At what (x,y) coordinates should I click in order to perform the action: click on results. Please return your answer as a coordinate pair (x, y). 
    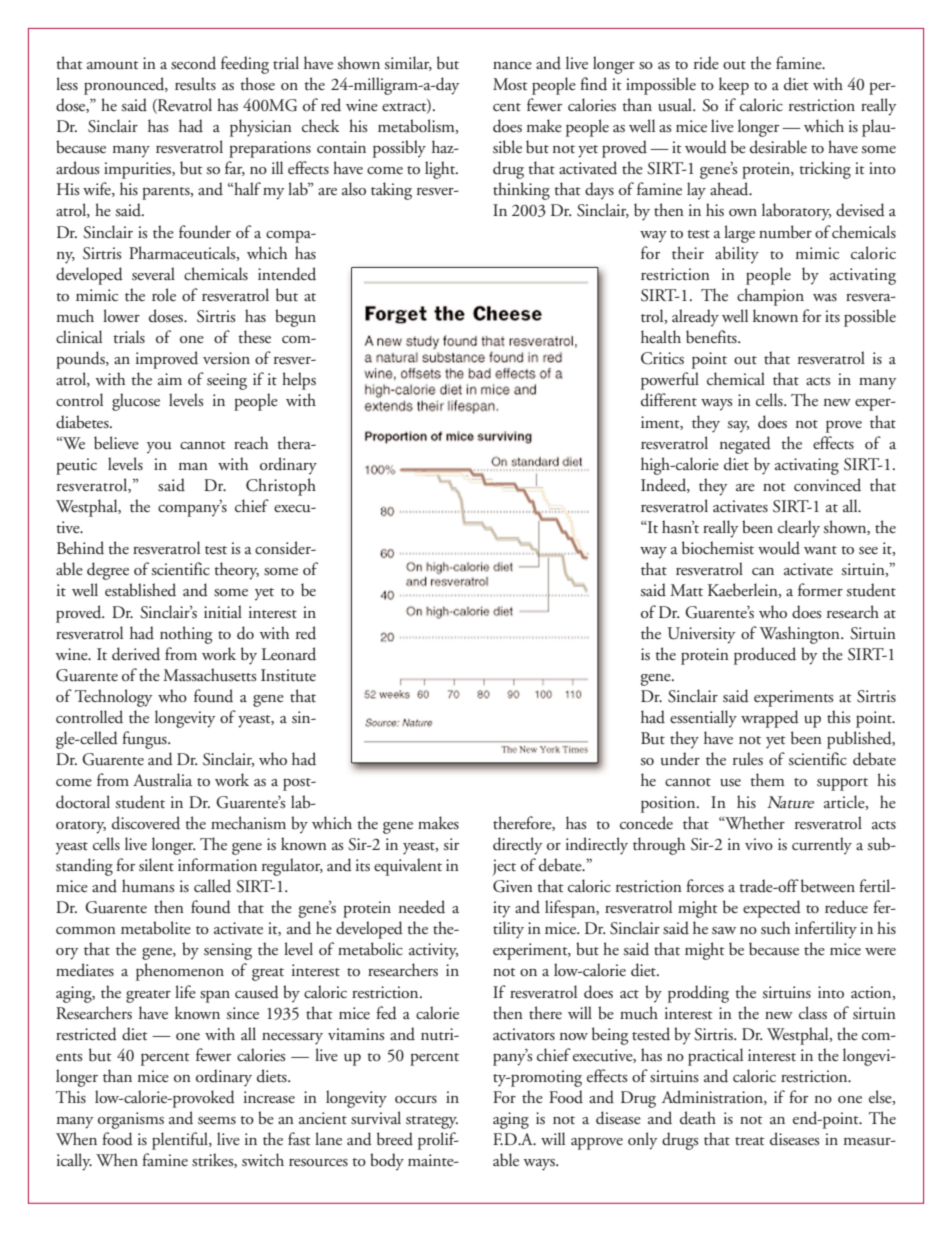
    Looking at the image, I should click on (195, 84).
